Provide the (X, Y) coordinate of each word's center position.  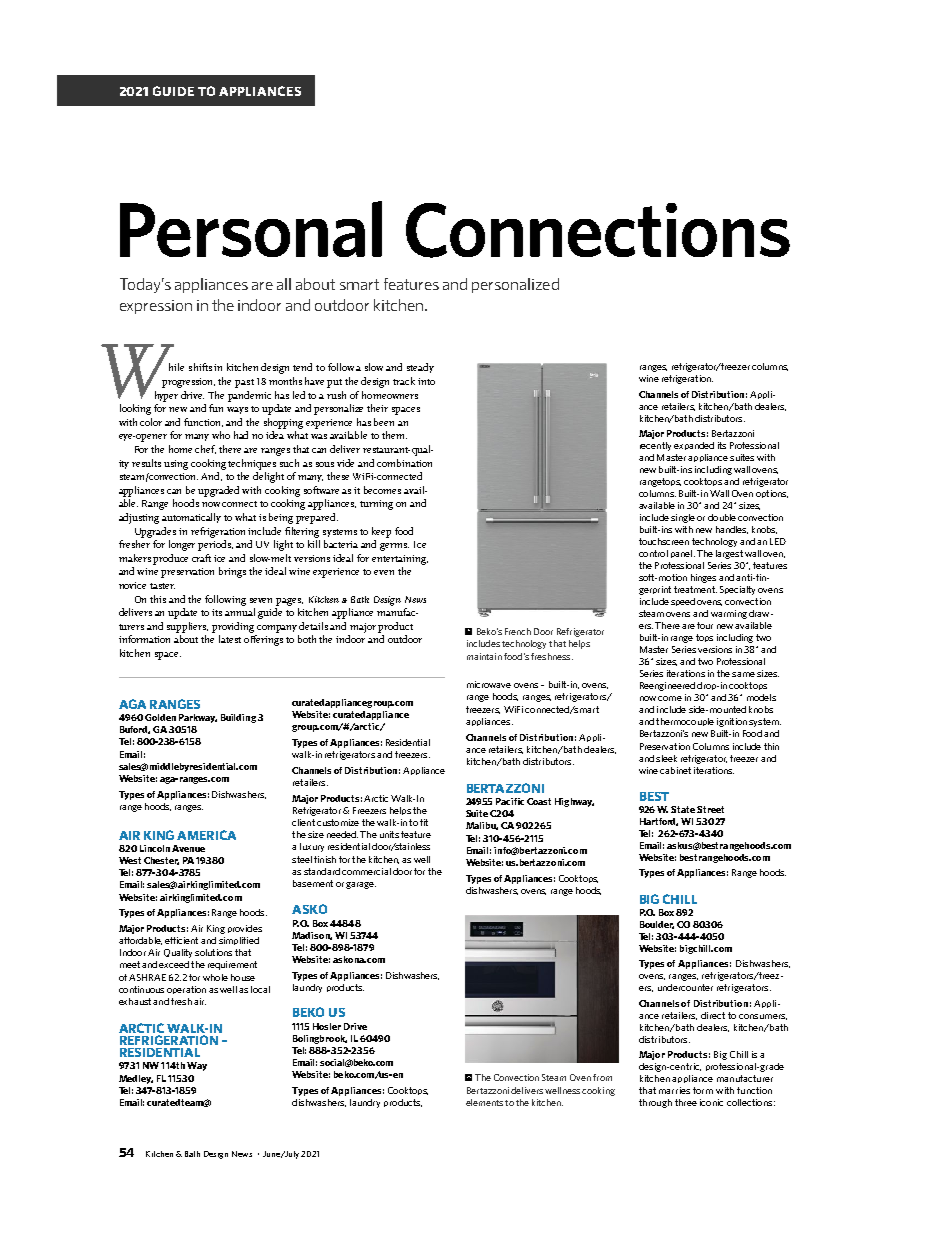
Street (710, 809)
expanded (694, 446)
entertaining (400, 560)
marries (674, 1090)
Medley (136, 1079)
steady (420, 368)
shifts (200, 367)
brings (232, 572)
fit (424, 822)
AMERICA (206, 835)
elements (484, 1102)
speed (683, 602)
